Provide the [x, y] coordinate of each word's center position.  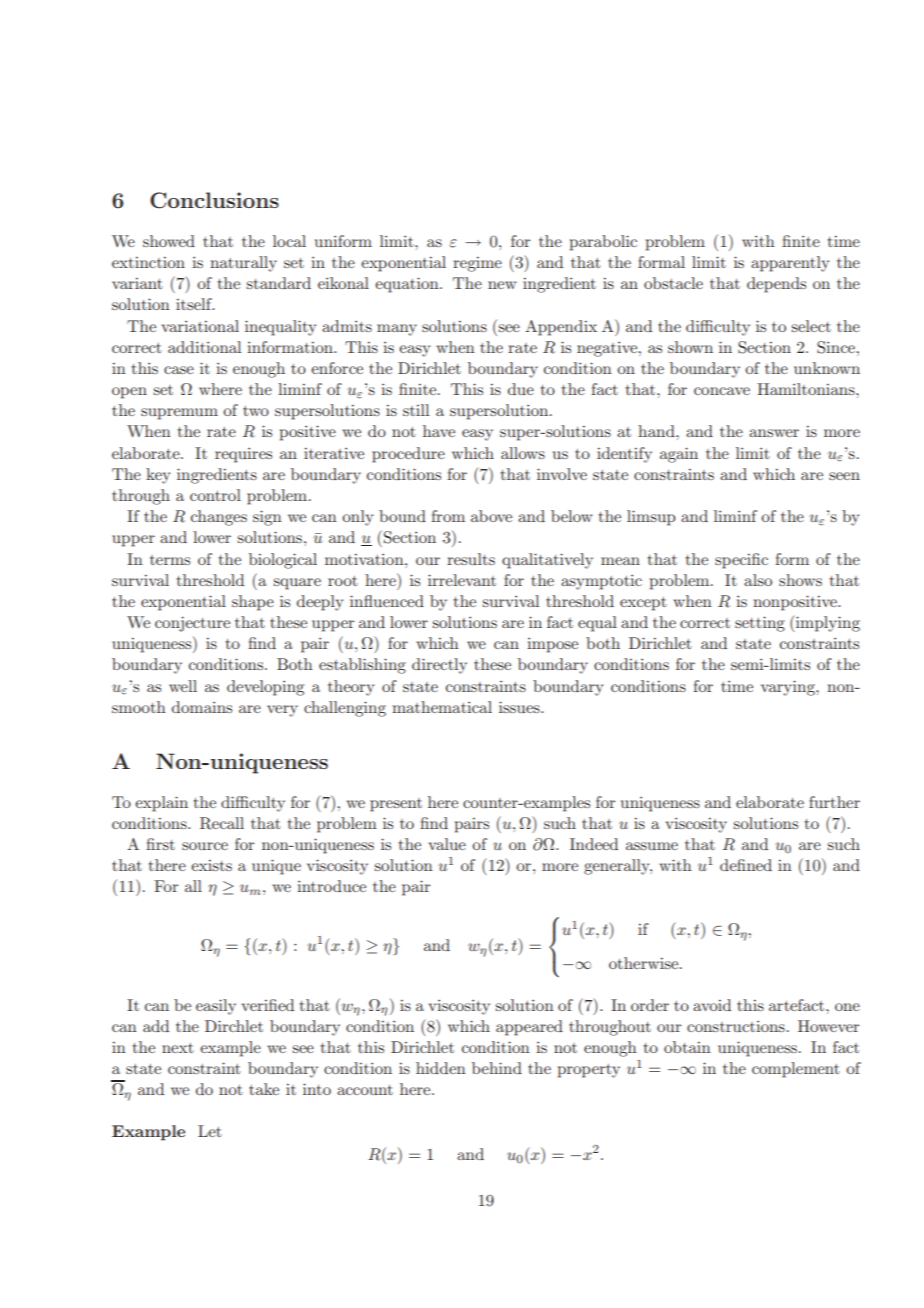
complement [796, 1070]
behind [497, 1068]
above [491, 516]
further [834, 802]
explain [161, 804]
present [396, 805]
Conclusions [214, 200]
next [178, 1048]
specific [741, 561]
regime [477, 264]
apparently [790, 264]
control [215, 495]
